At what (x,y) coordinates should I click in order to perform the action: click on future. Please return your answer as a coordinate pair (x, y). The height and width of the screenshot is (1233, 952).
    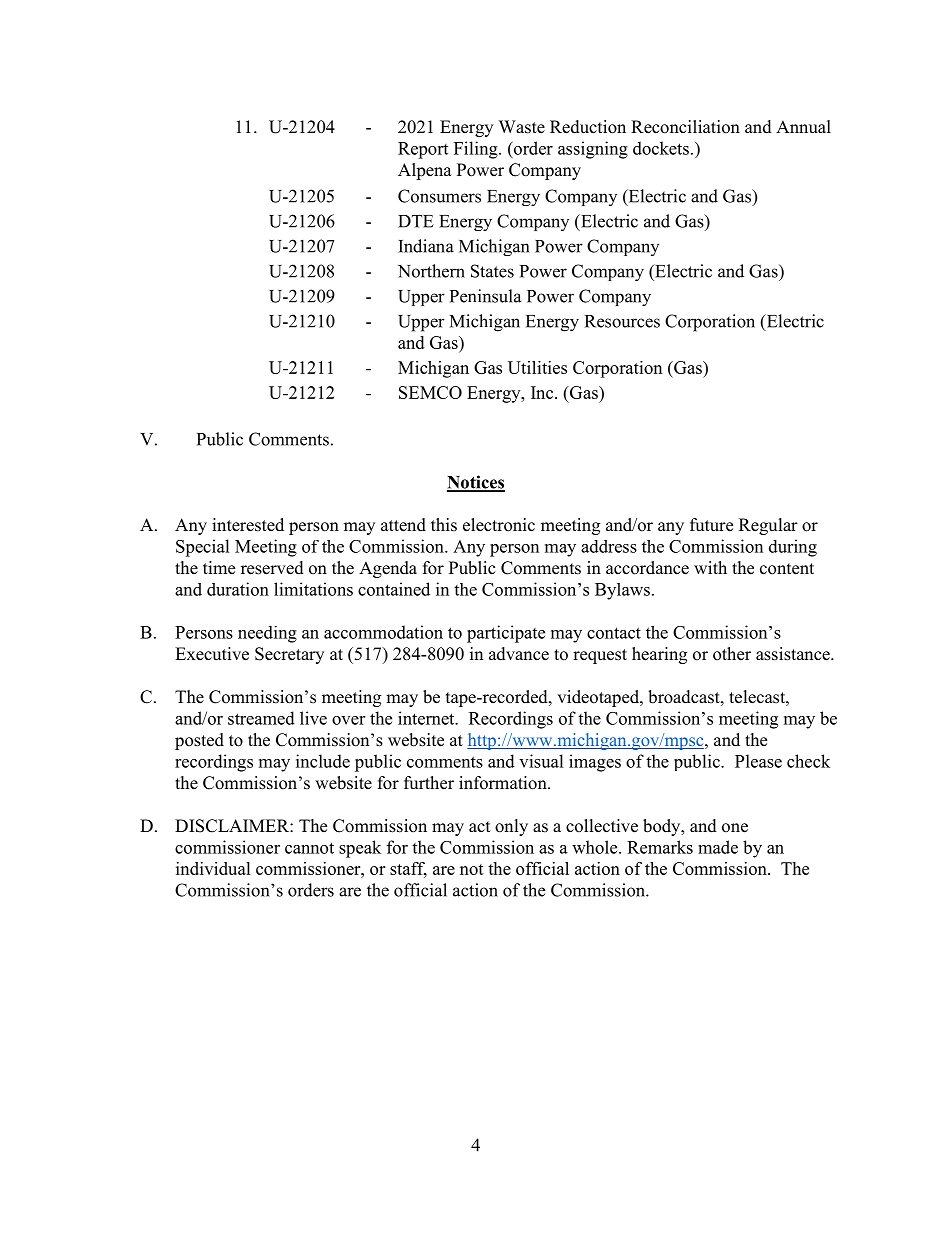
    Looking at the image, I should click on (711, 525).
